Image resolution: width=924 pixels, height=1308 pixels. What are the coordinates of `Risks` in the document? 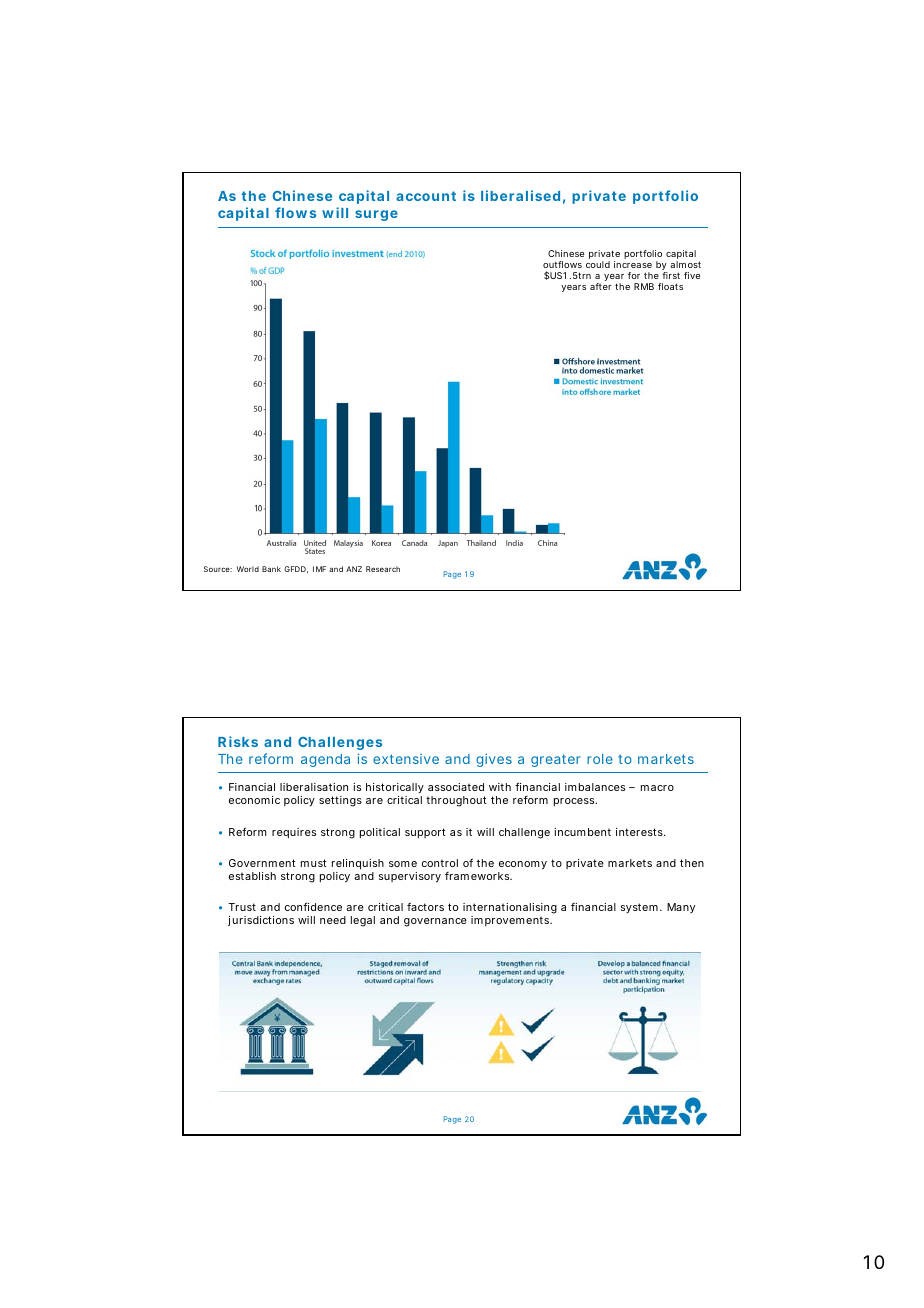 It's located at (238, 741).
